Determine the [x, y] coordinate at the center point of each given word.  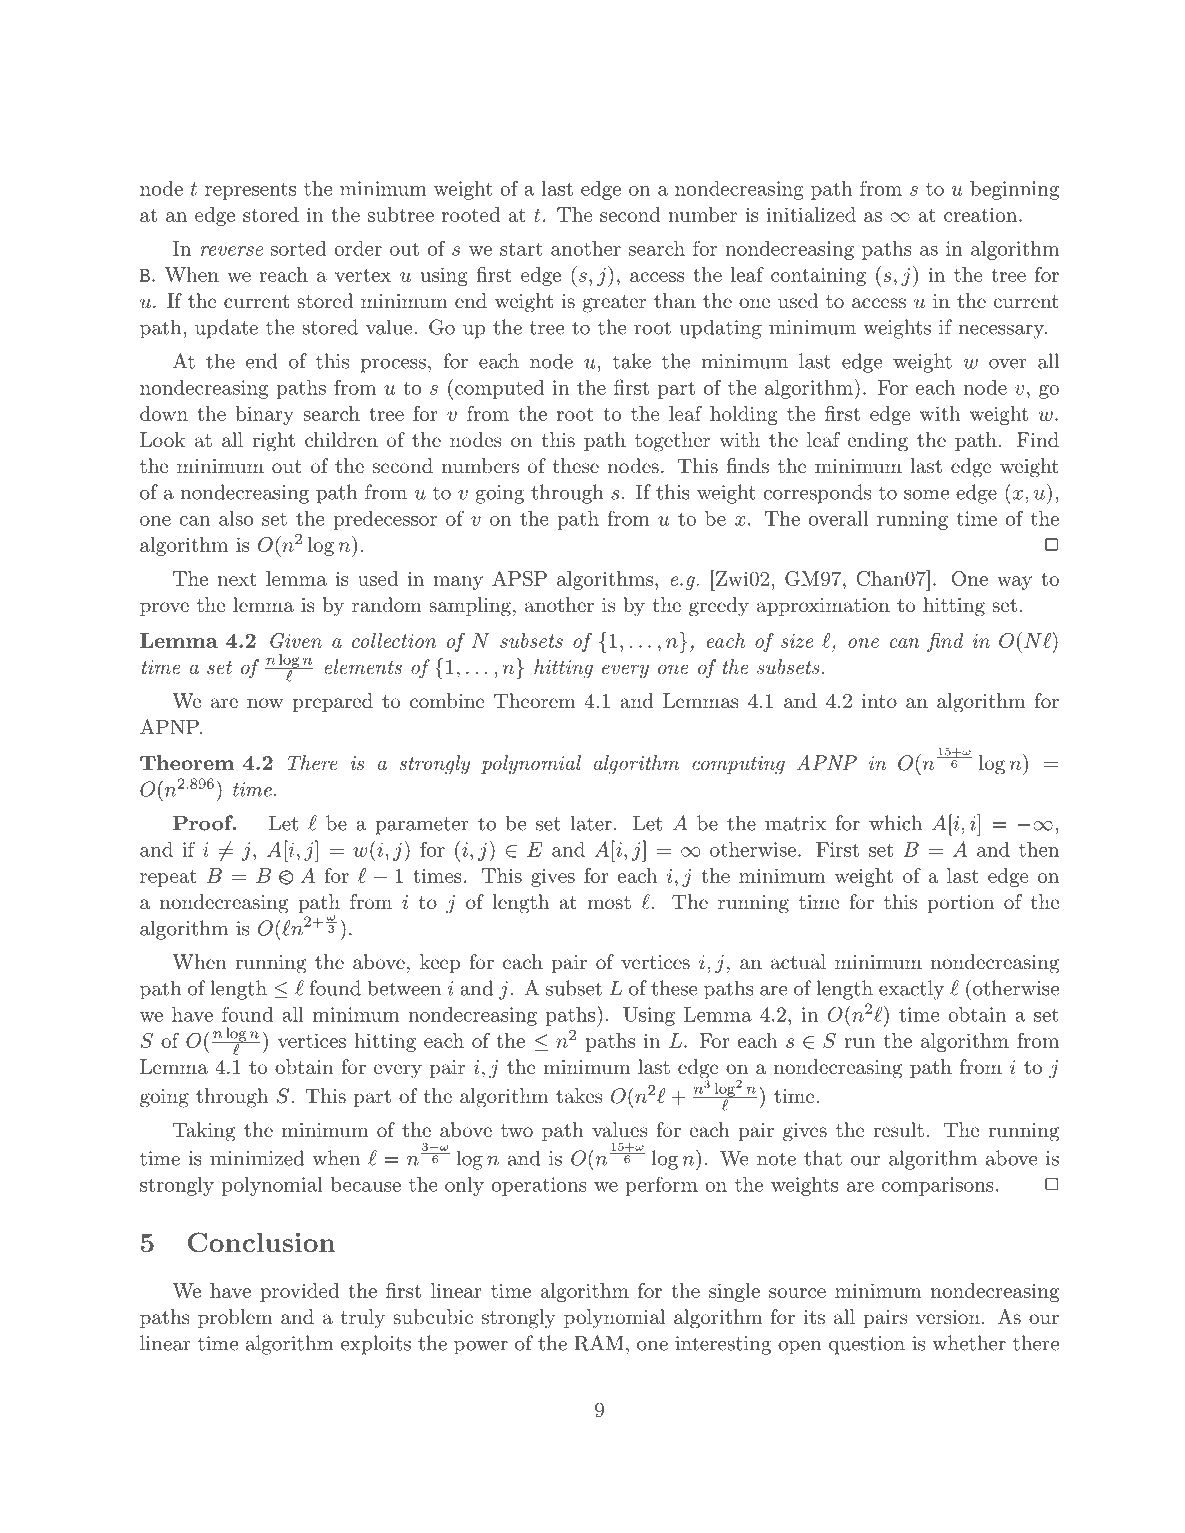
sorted [298, 248]
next [237, 579]
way [1014, 583]
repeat [168, 878]
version [948, 1317]
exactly [911, 990]
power [481, 1348]
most [609, 902]
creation [982, 215]
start [521, 249]
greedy [719, 607]
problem [235, 1318]
